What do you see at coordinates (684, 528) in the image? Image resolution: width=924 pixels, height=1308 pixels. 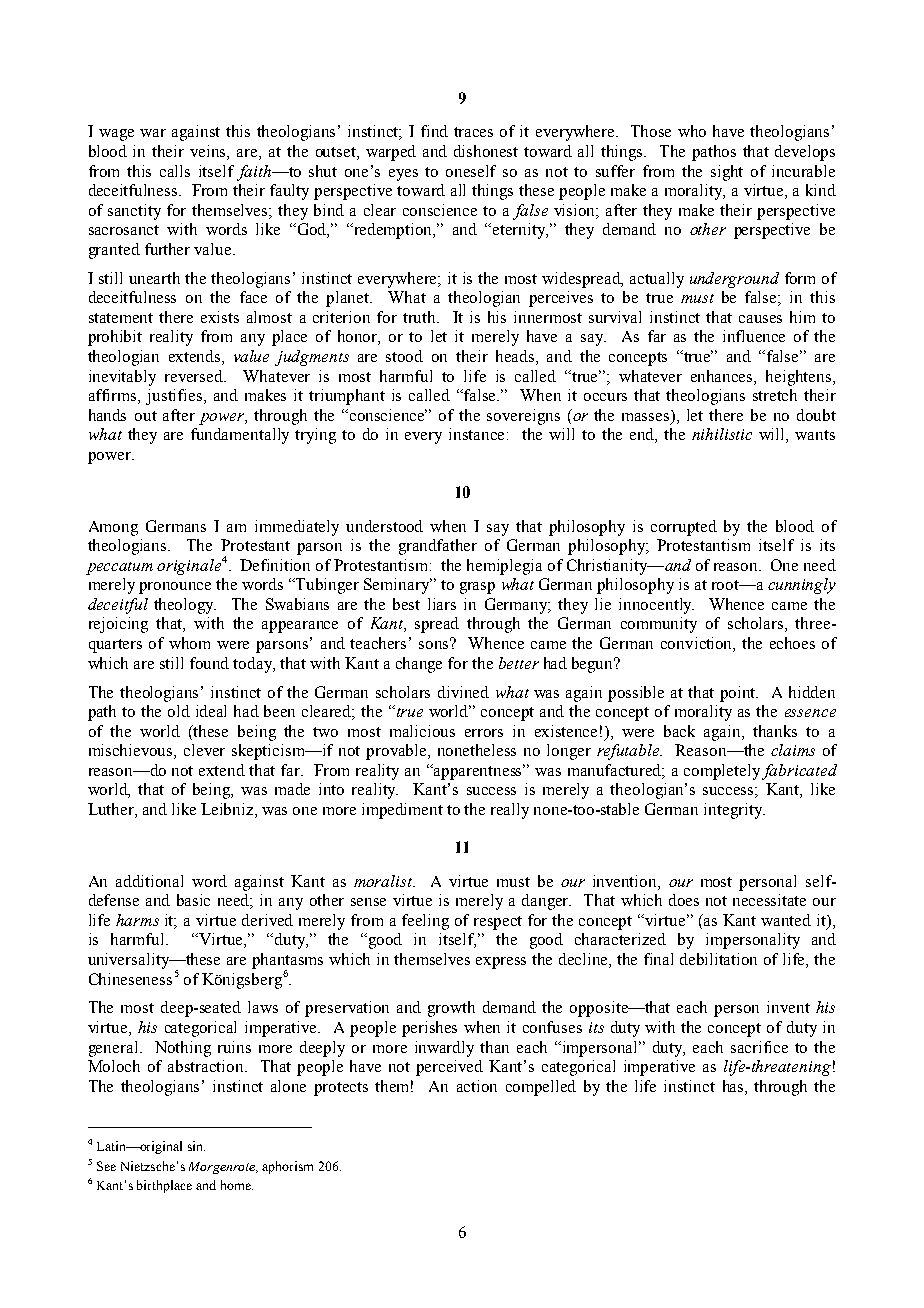 I see `corrupted` at bounding box center [684, 528].
